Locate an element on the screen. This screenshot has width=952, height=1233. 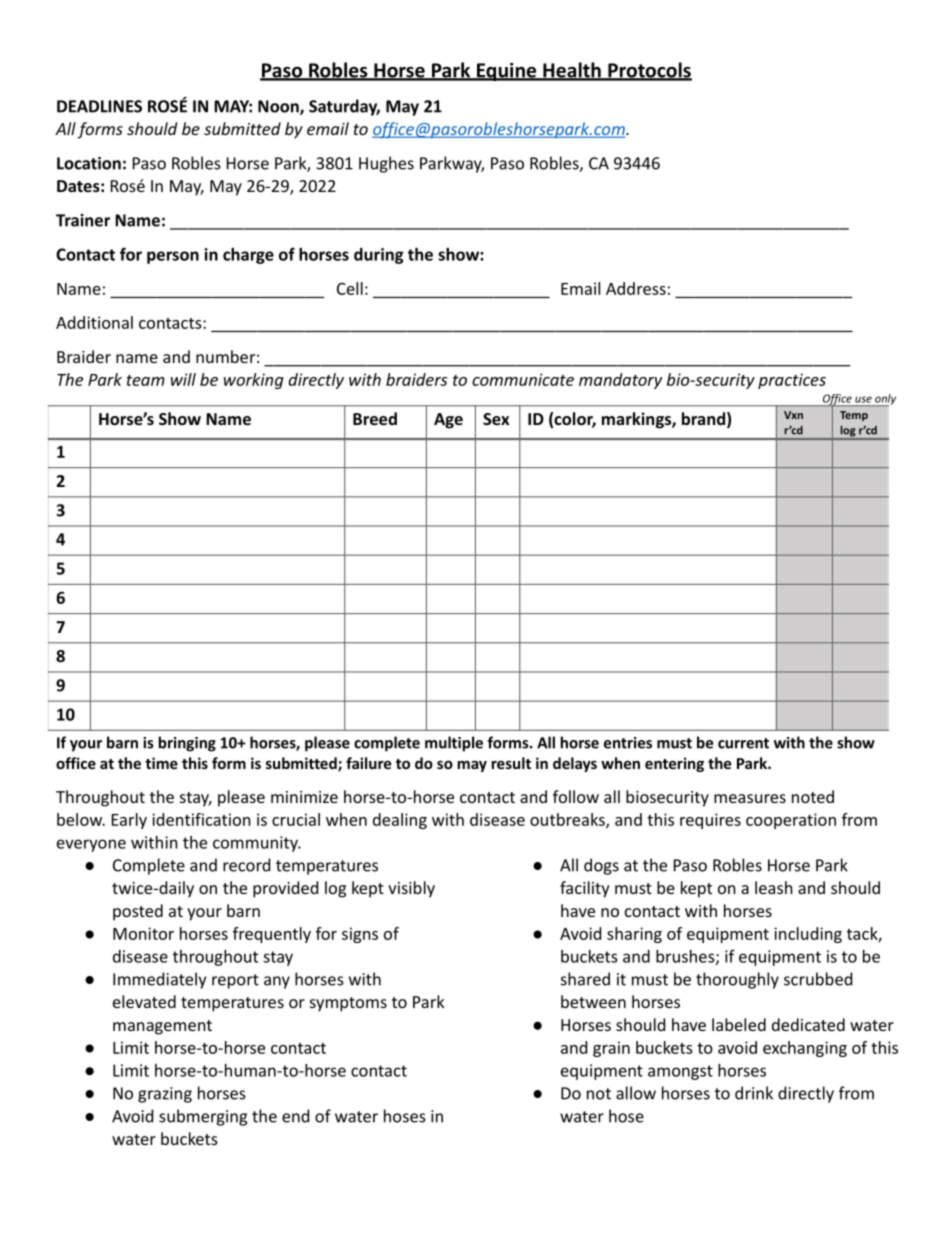
brand is located at coordinates (703, 418).
